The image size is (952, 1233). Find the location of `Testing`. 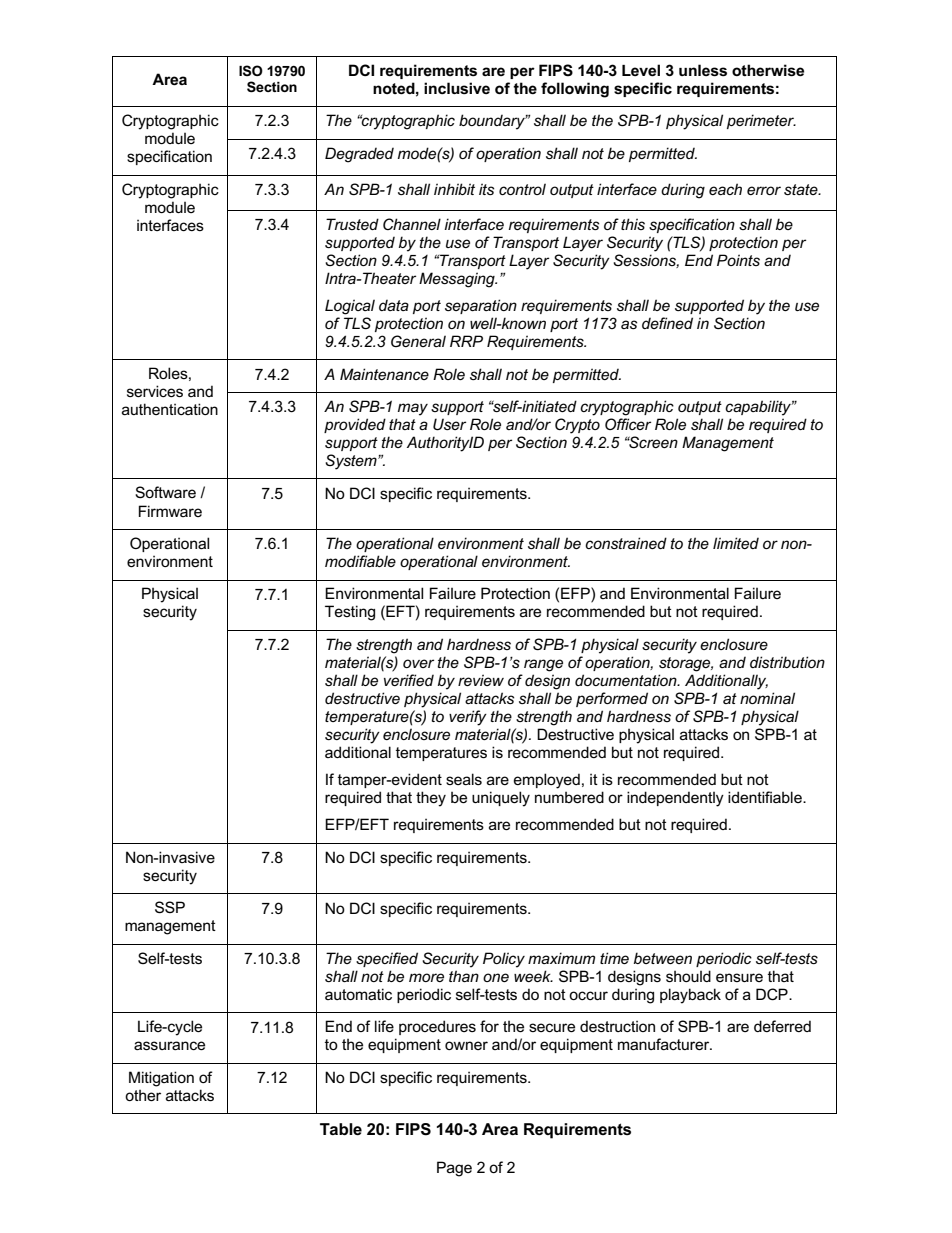

Testing is located at coordinates (350, 613).
